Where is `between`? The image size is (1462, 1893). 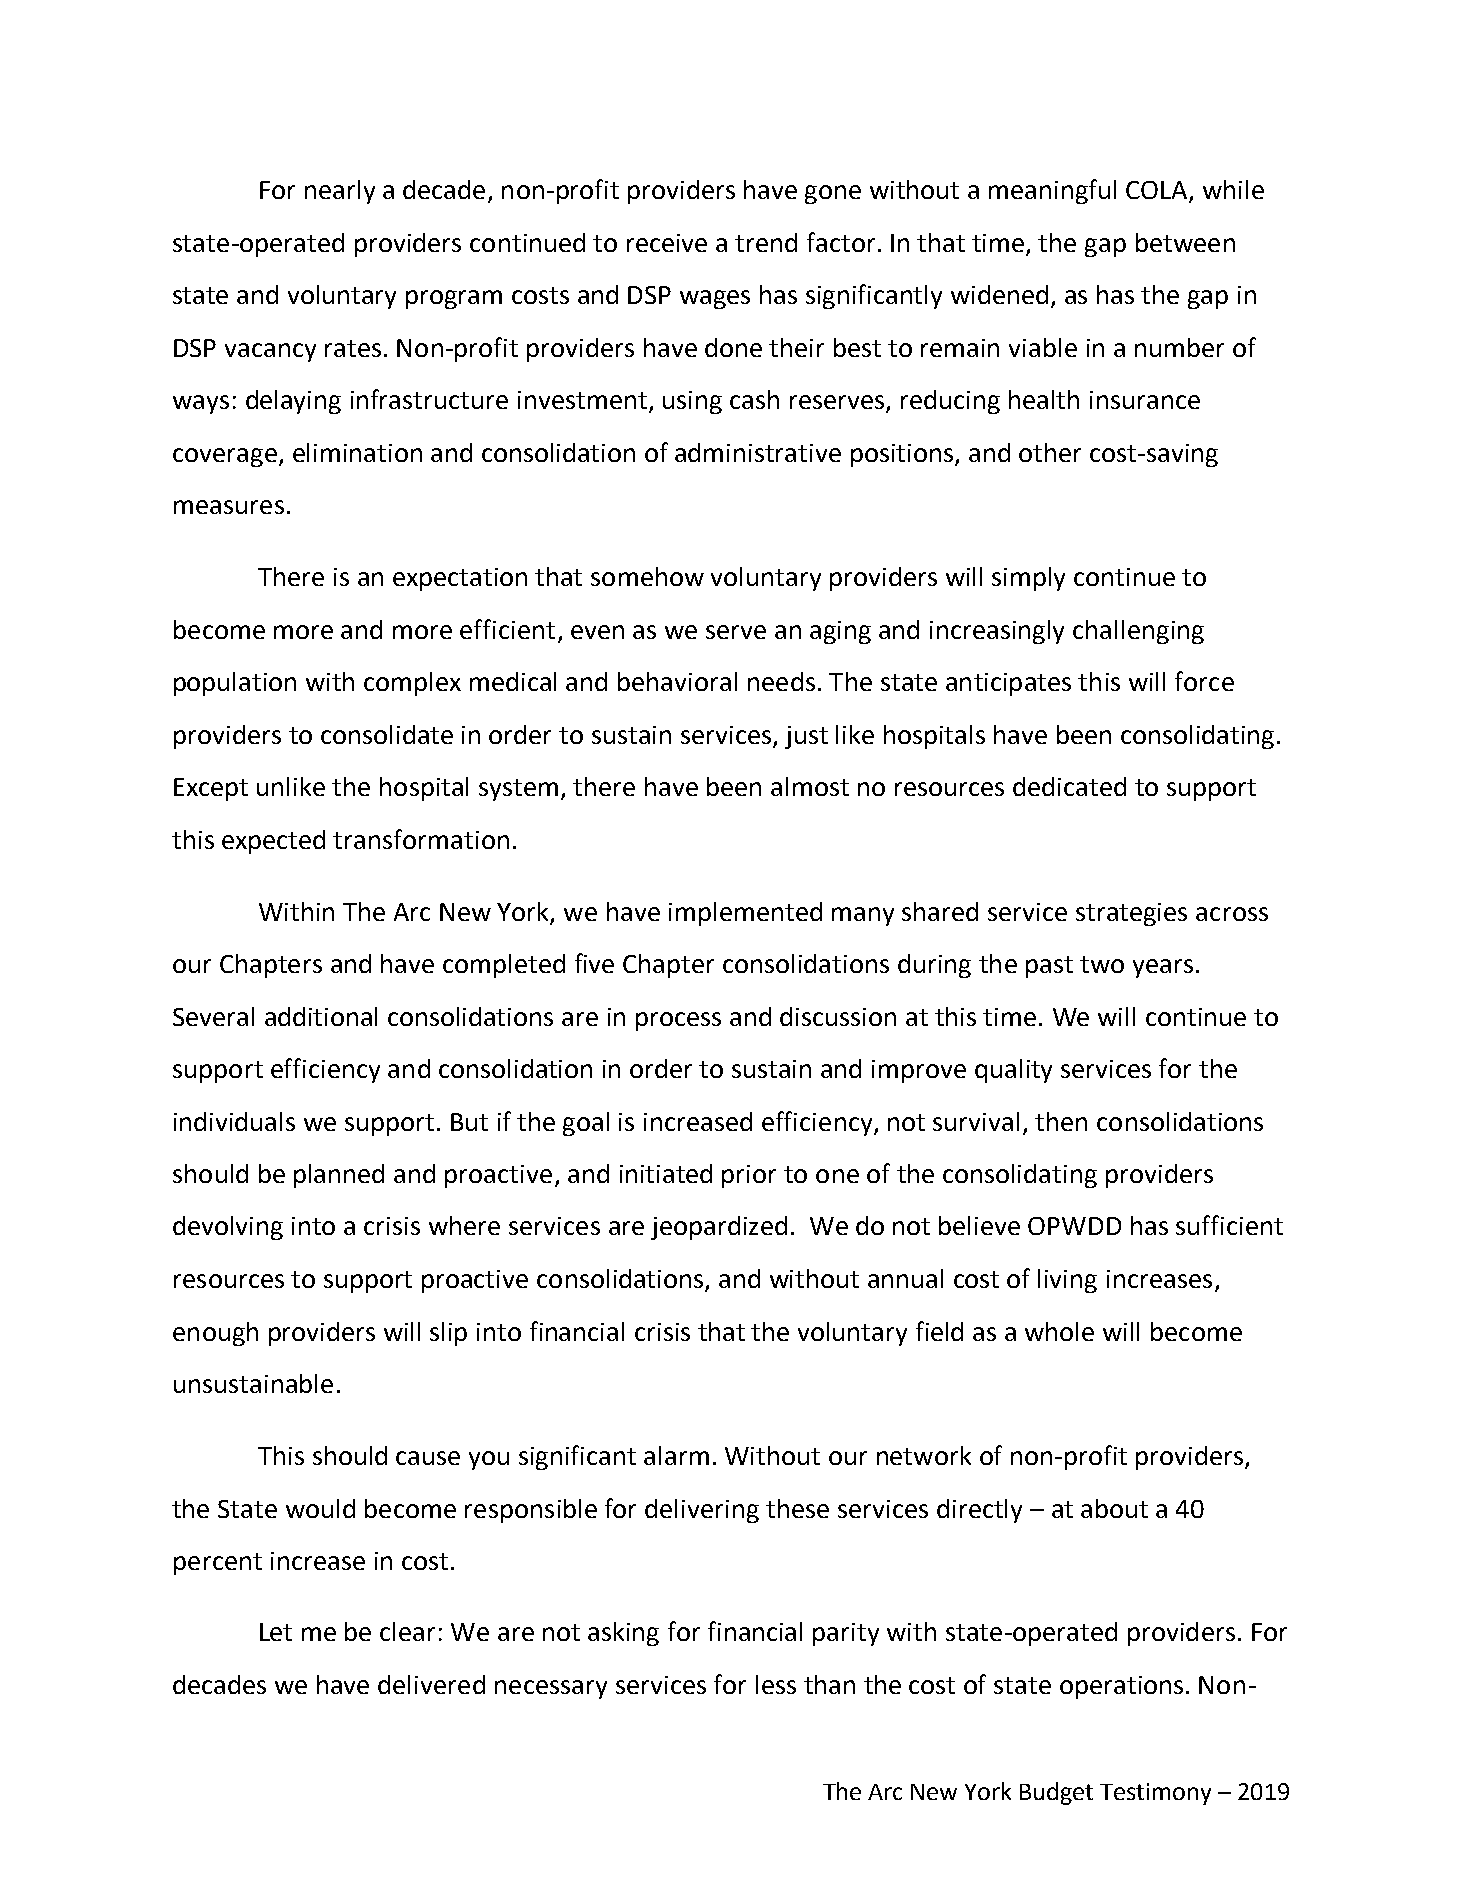
between is located at coordinates (1185, 242).
